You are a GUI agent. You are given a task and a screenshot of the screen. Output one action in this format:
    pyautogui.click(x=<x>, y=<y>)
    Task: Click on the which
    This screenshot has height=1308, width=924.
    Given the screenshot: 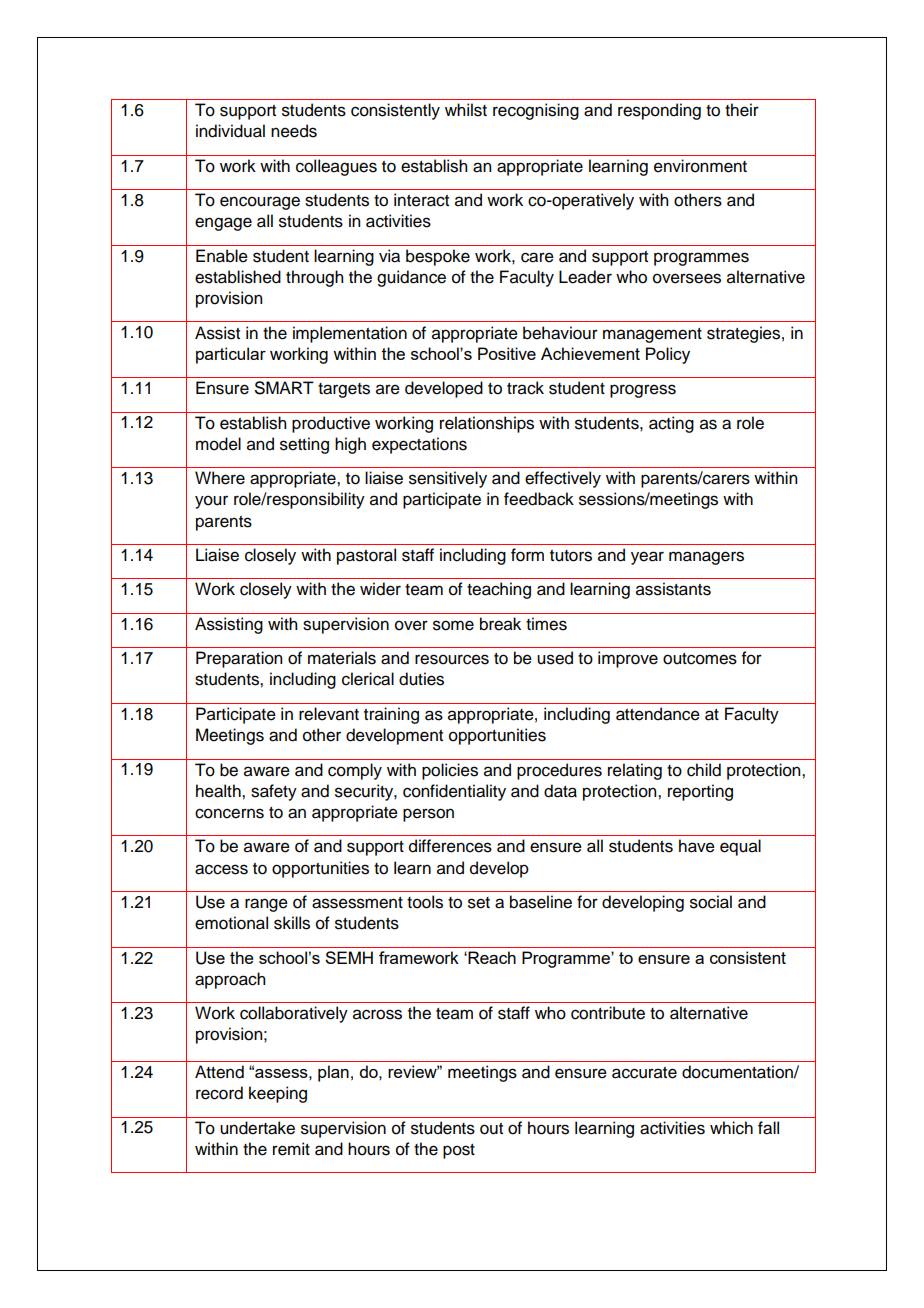 What is the action you would take?
    pyautogui.click(x=731, y=1128)
